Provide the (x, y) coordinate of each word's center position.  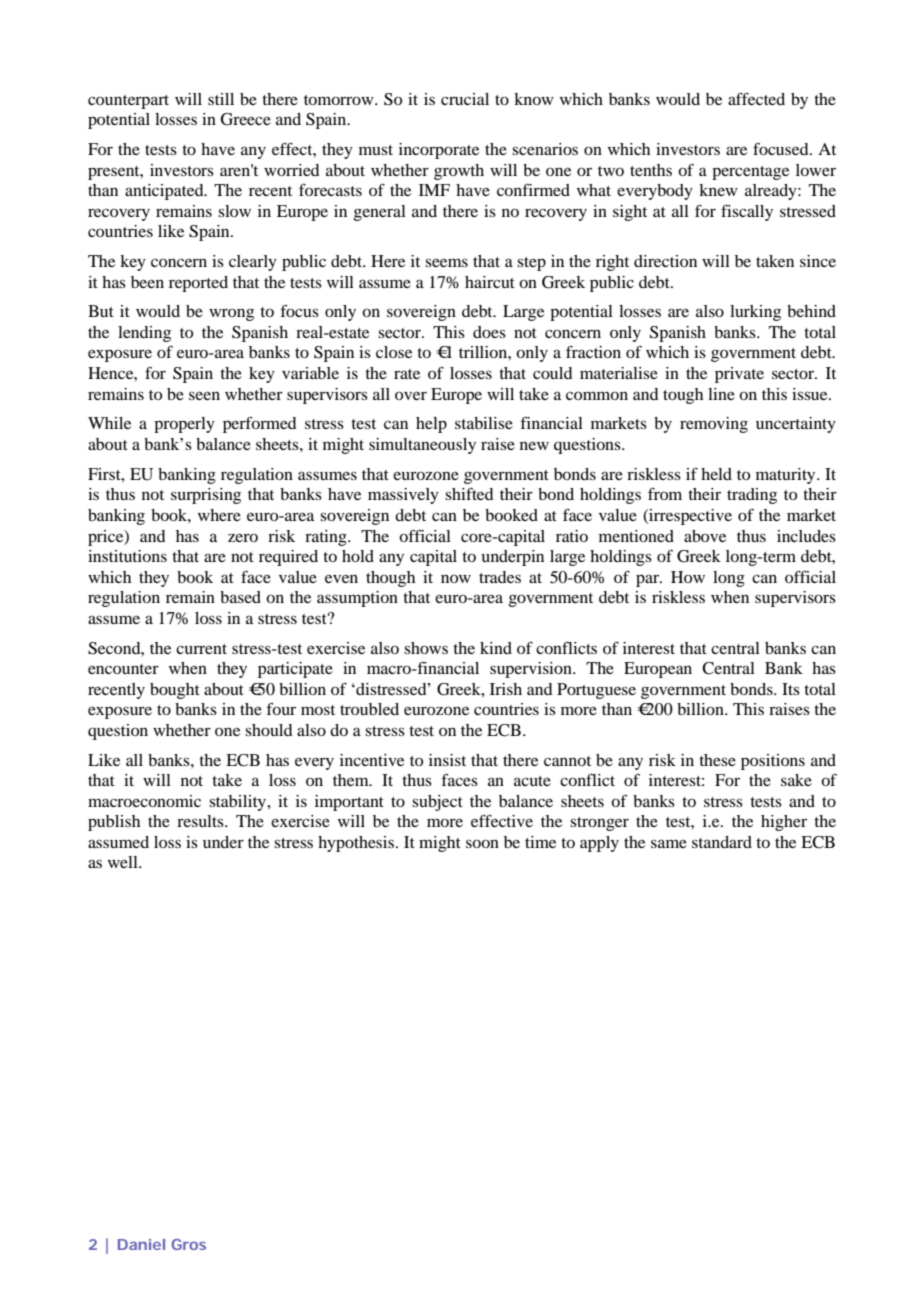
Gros (189, 1244)
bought (175, 691)
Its (791, 689)
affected (756, 99)
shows (426, 648)
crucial (465, 99)
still (221, 99)
